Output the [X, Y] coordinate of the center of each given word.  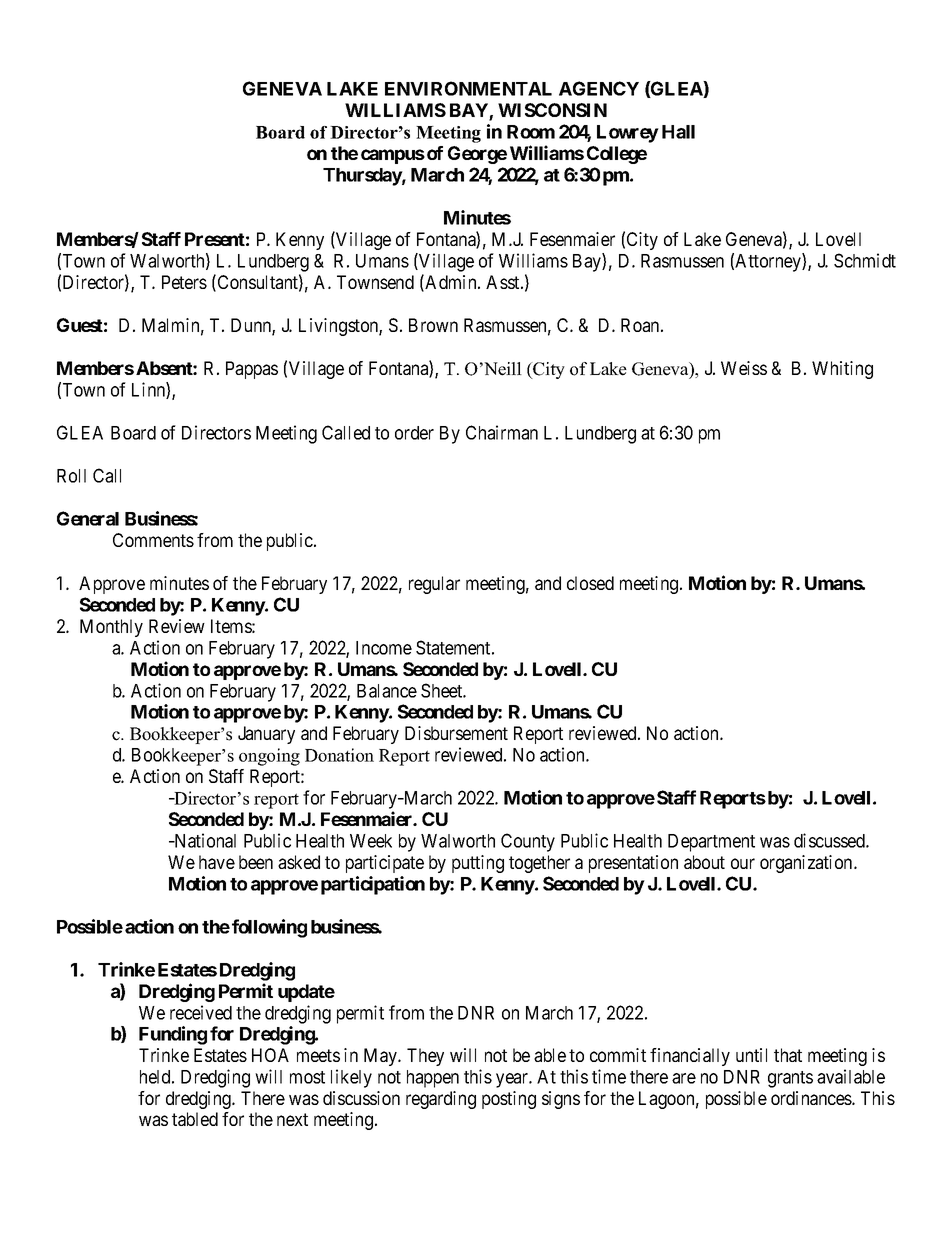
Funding [173, 1035]
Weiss [744, 368]
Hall [678, 132]
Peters [184, 282]
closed [590, 583]
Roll [71, 476]
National [204, 840]
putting [478, 864]
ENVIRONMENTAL [468, 88]
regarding [441, 1100]
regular [434, 585]
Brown [433, 325]
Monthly [111, 628]
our [743, 863]
